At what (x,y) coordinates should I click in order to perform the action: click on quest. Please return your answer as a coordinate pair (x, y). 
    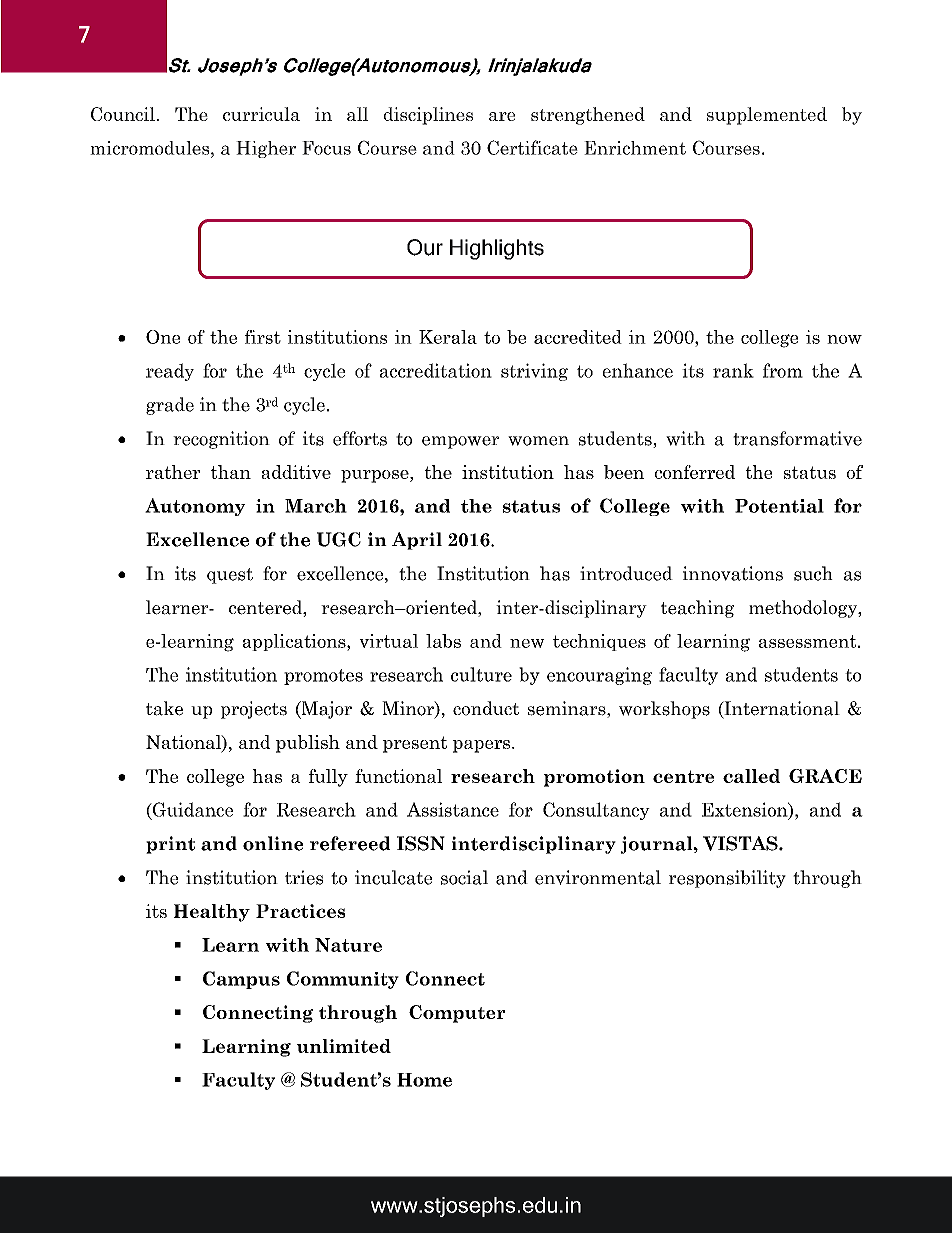
    Looking at the image, I should click on (230, 576).
